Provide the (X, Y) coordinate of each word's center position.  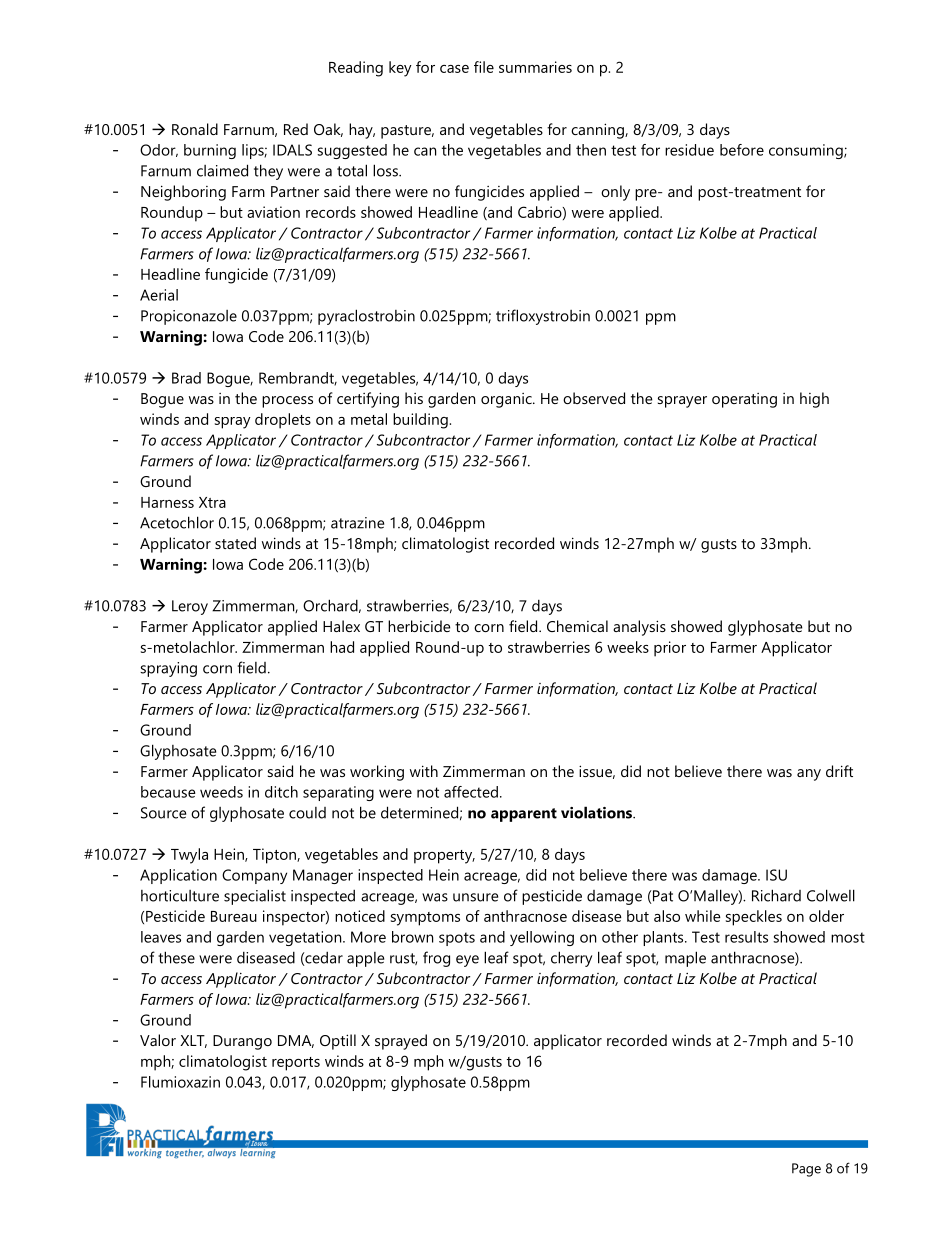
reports (296, 1064)
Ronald (195, 129)
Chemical (577, 626)
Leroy (190, 607)
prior (670, 649)
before (742, 150)
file (484, 67)
